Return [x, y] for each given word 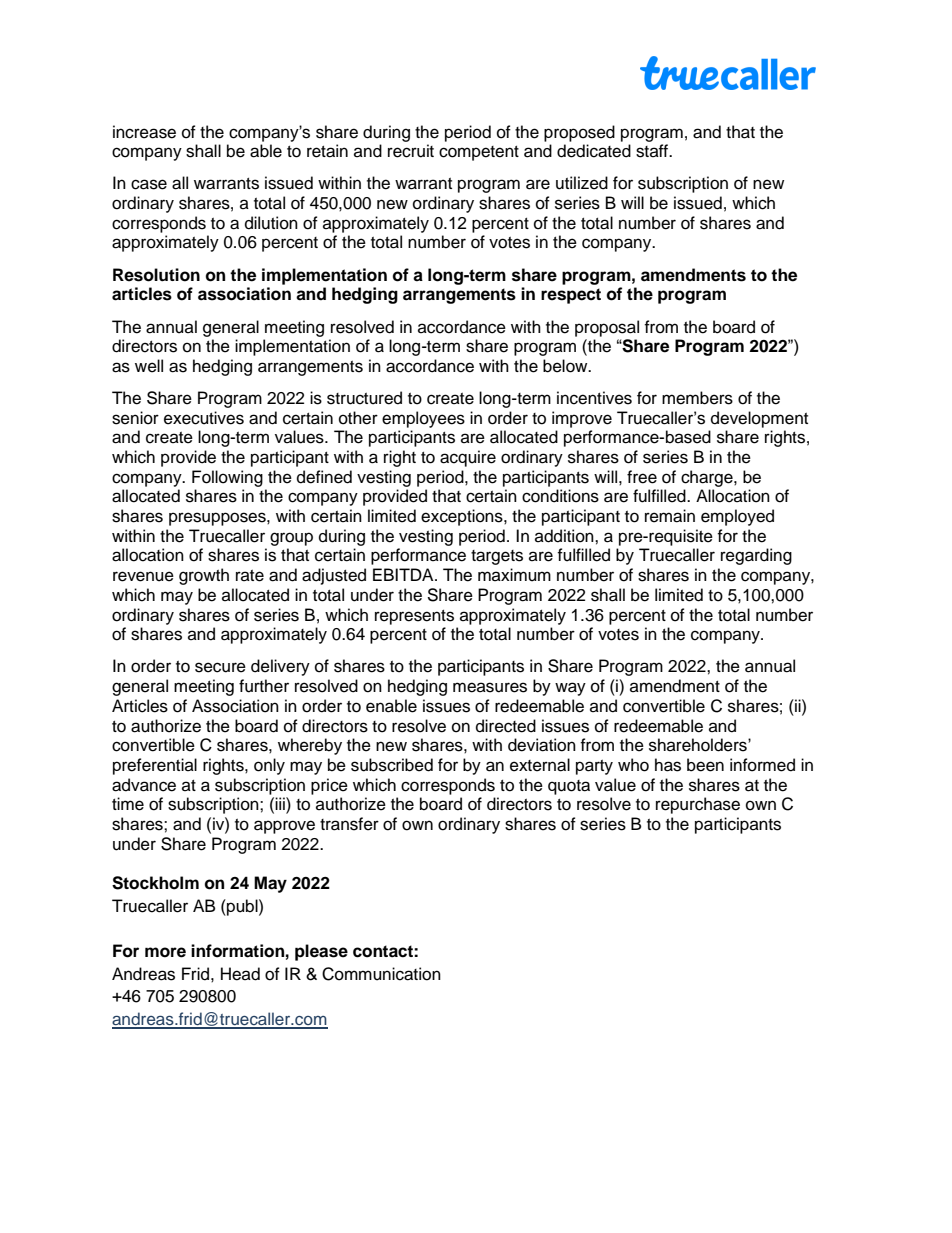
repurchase [698, 805]
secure [220, 667]
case [149, 184]
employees [423, 419]
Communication [381, 974]
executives [204, 418]
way [570, 689]
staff [653, 151]
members [697, 398]
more [165, 952]
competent [479, 153]
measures [490, 687]
